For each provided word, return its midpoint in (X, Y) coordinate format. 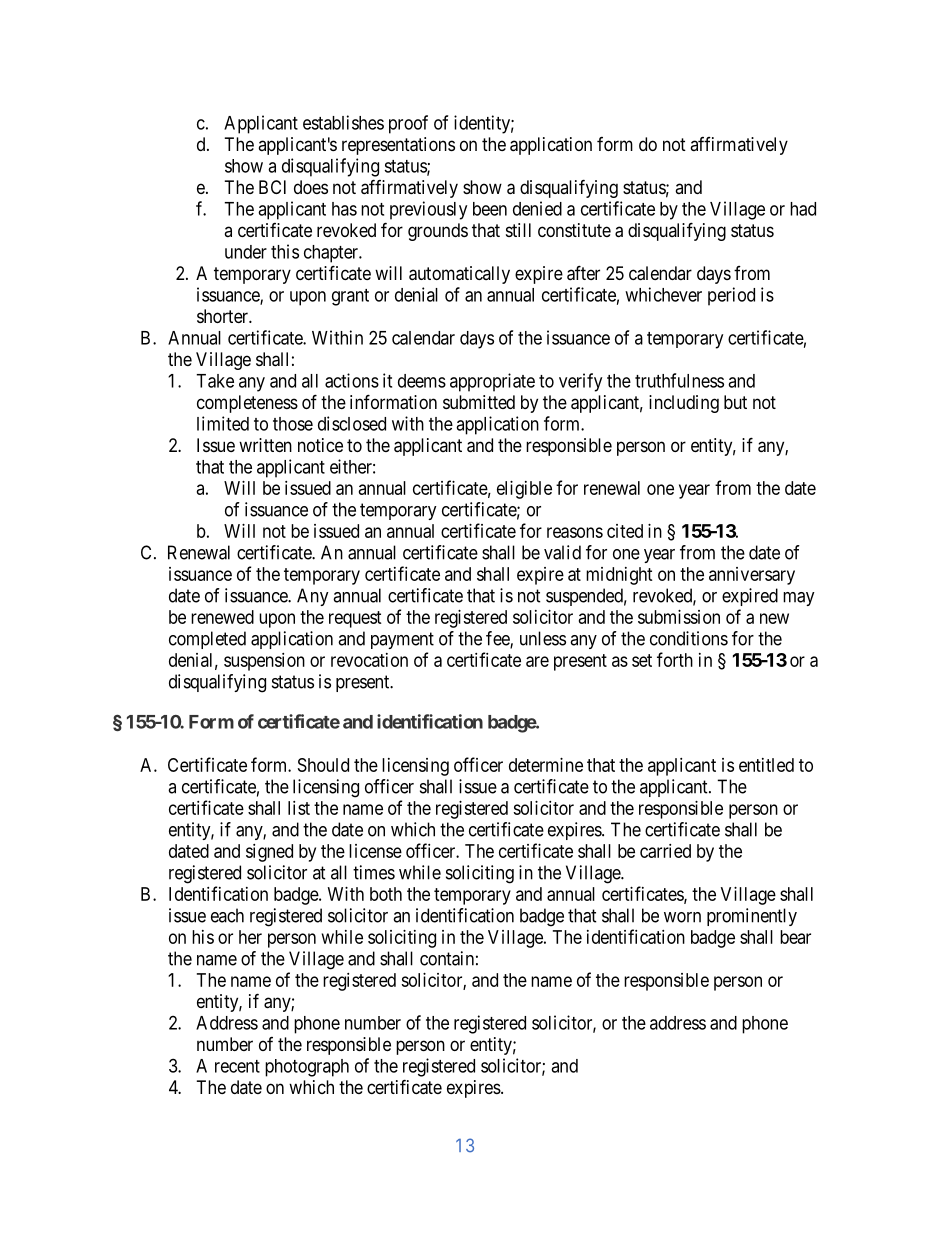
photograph (307, 1068)
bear (795, 937)
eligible (524, 490)
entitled (766, 765)
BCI (272, 187)
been (490, 209)
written (265, 445)
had (803, 209)
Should (323, 765)
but (735, 402)
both (386, 894)
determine (546, 765)
